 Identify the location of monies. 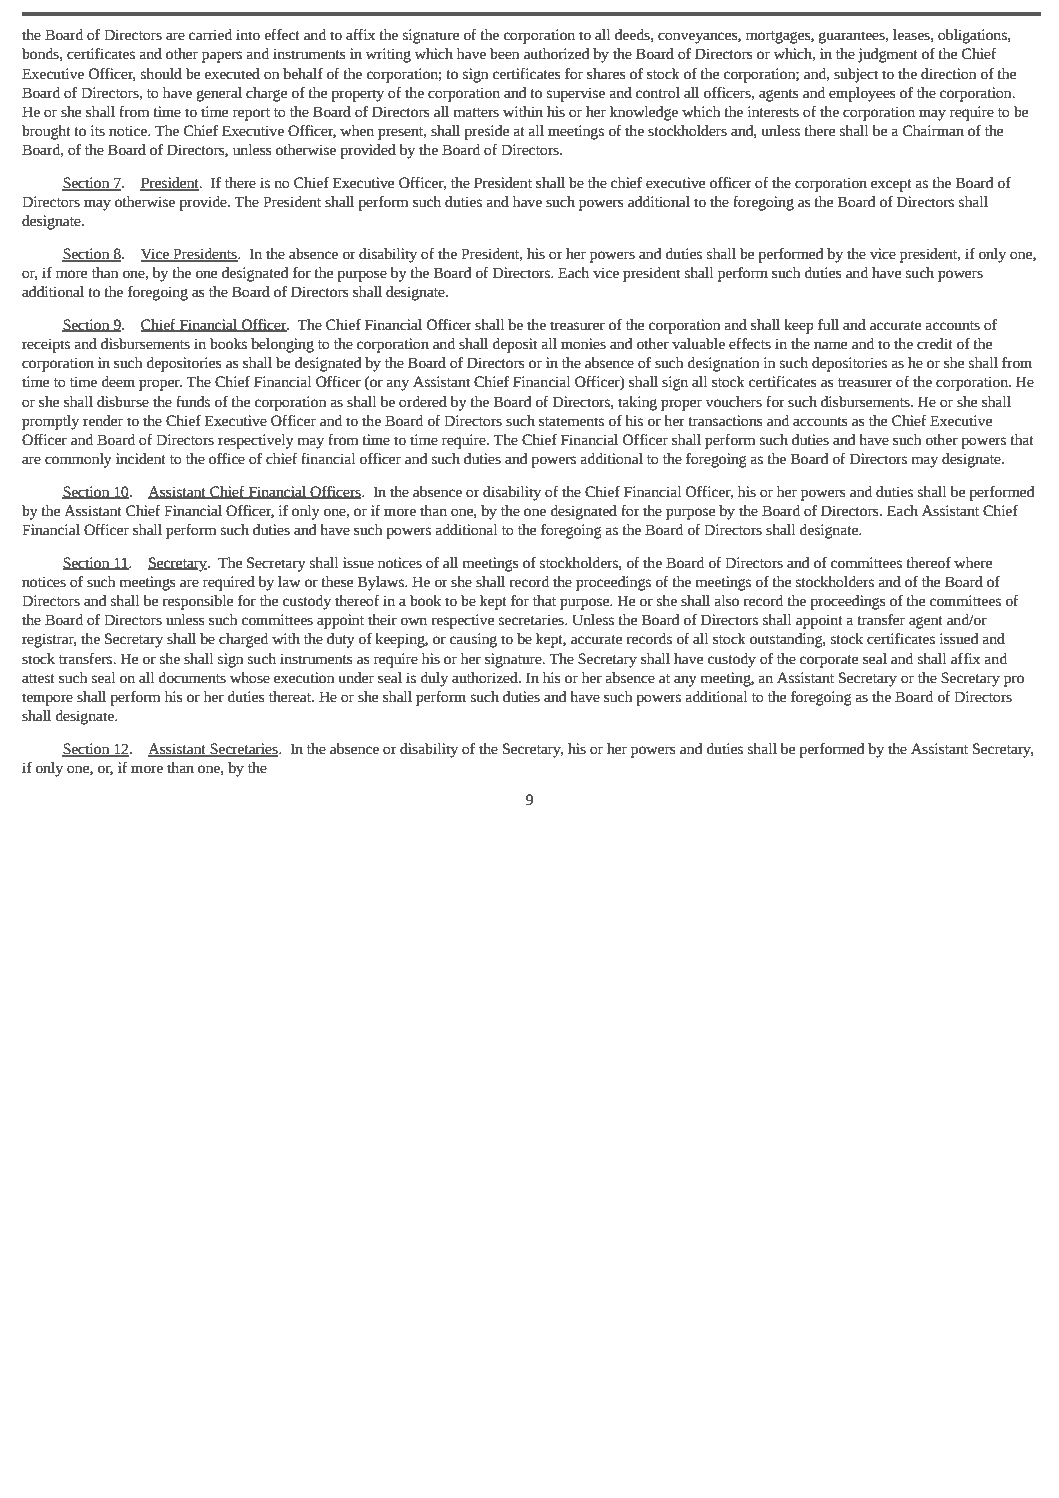
(583, 344).
